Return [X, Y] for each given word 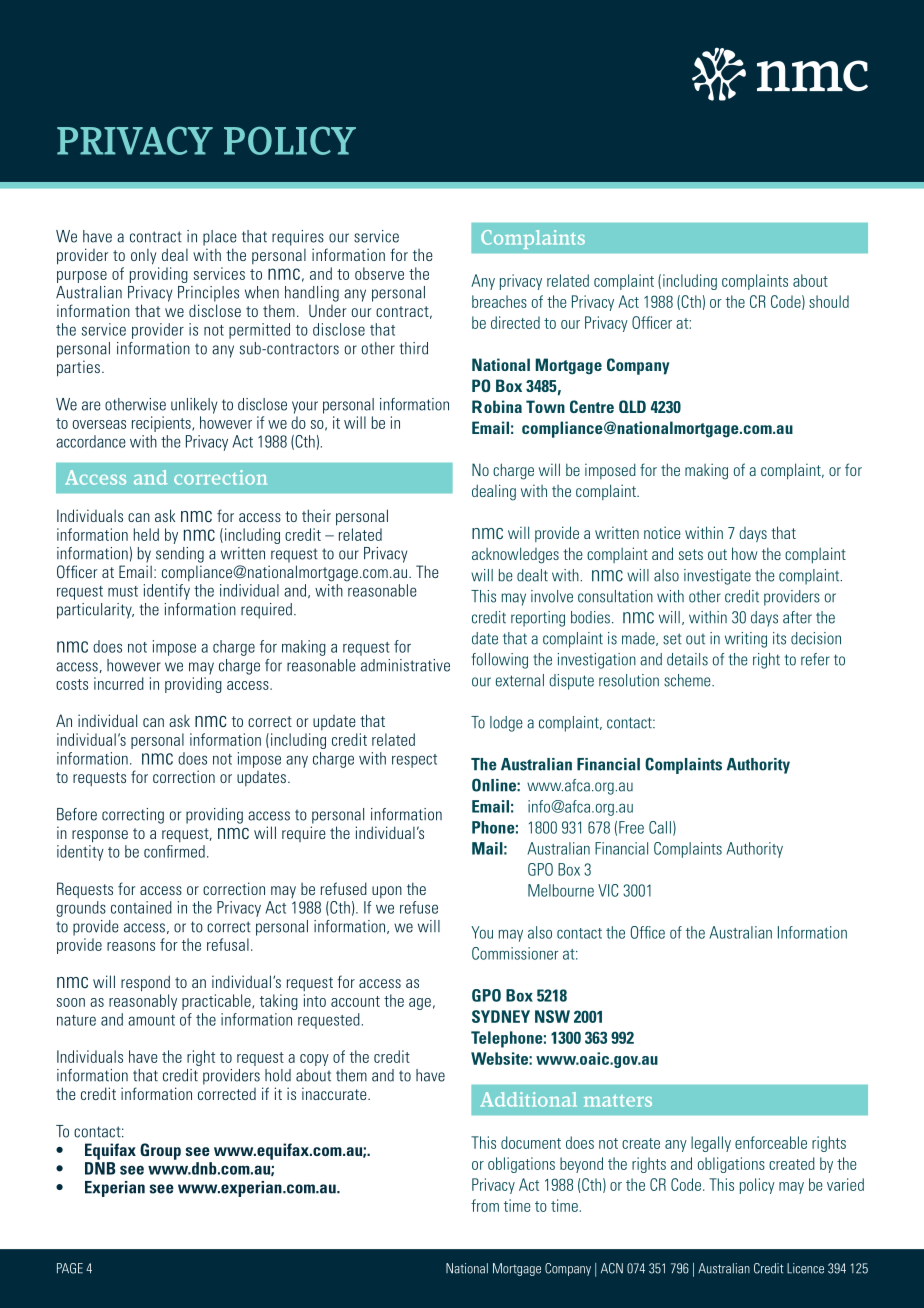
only [144, 257]
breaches [499, 301]
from [485, 1205]
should [829, 301]
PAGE [70, 1268]
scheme [688, 680]
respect [414, 761]
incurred [119, 683]
